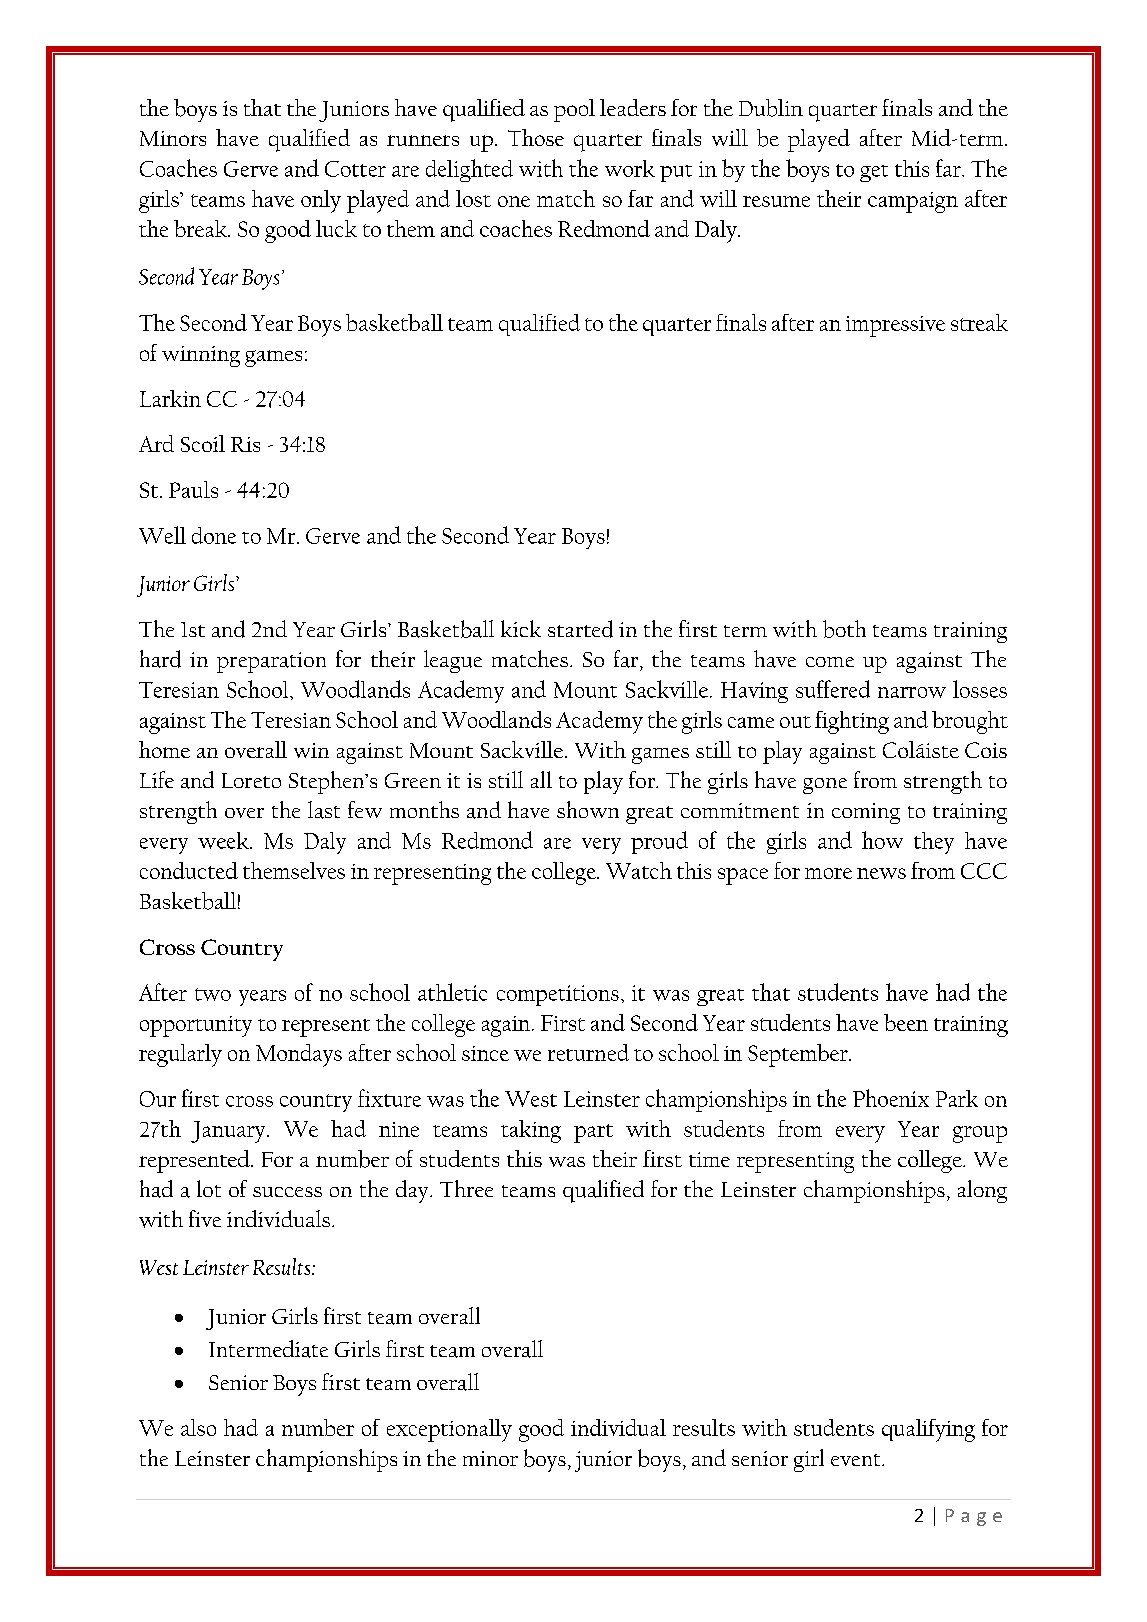  What do you see at coordinates (866, 813) in the screenshot?
I see `coming` at bounding box center [866, 813].
